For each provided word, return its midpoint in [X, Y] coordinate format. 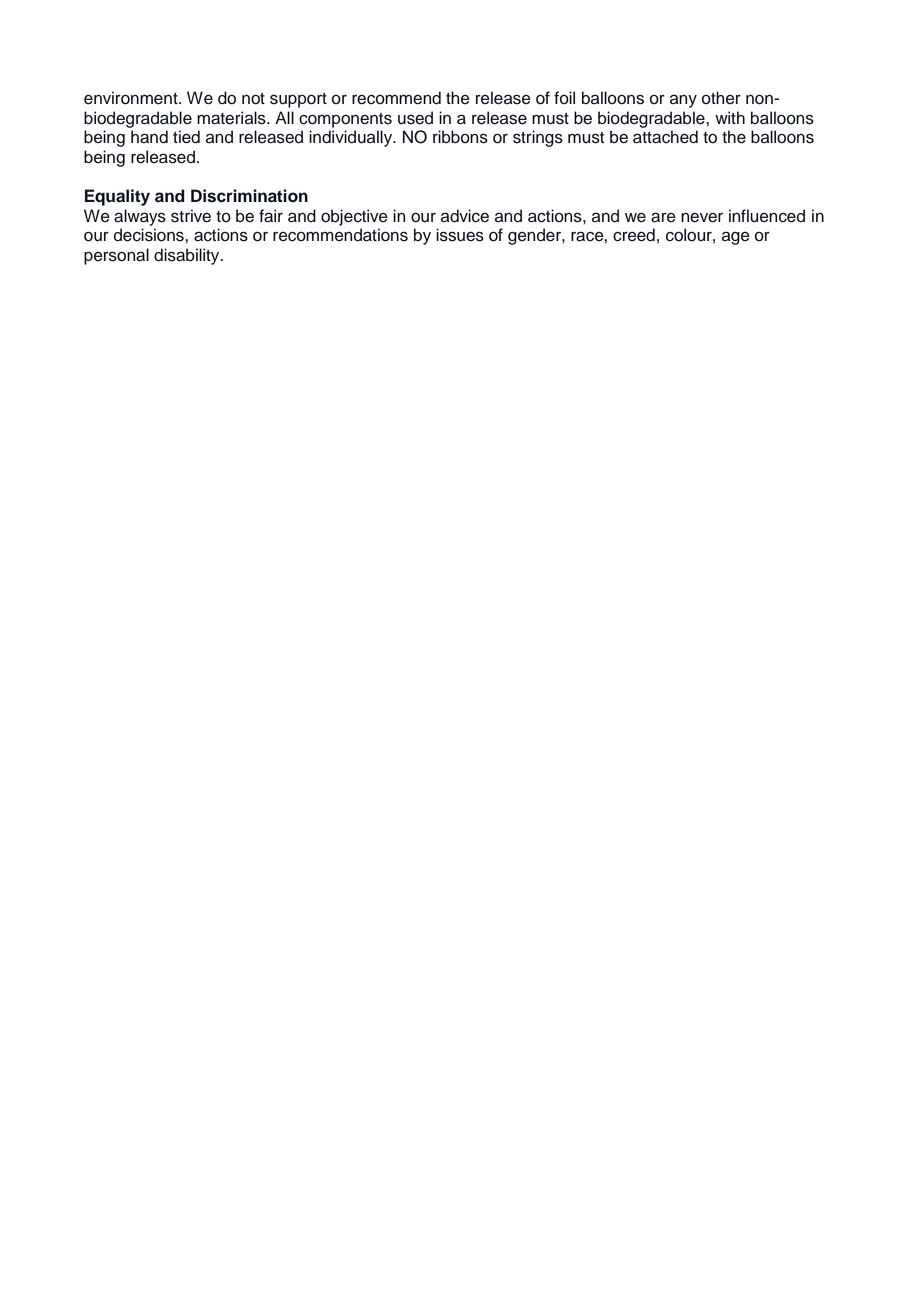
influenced [767, 216]
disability [188, 256]
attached [665, 137]
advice [465, 216]
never [702, 217]
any [683, 101]
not [253, 99]
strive [191, 216]
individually [352, 138]
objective [354, 217]
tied [186, 137]
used [415, 118]
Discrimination [249, 196]
